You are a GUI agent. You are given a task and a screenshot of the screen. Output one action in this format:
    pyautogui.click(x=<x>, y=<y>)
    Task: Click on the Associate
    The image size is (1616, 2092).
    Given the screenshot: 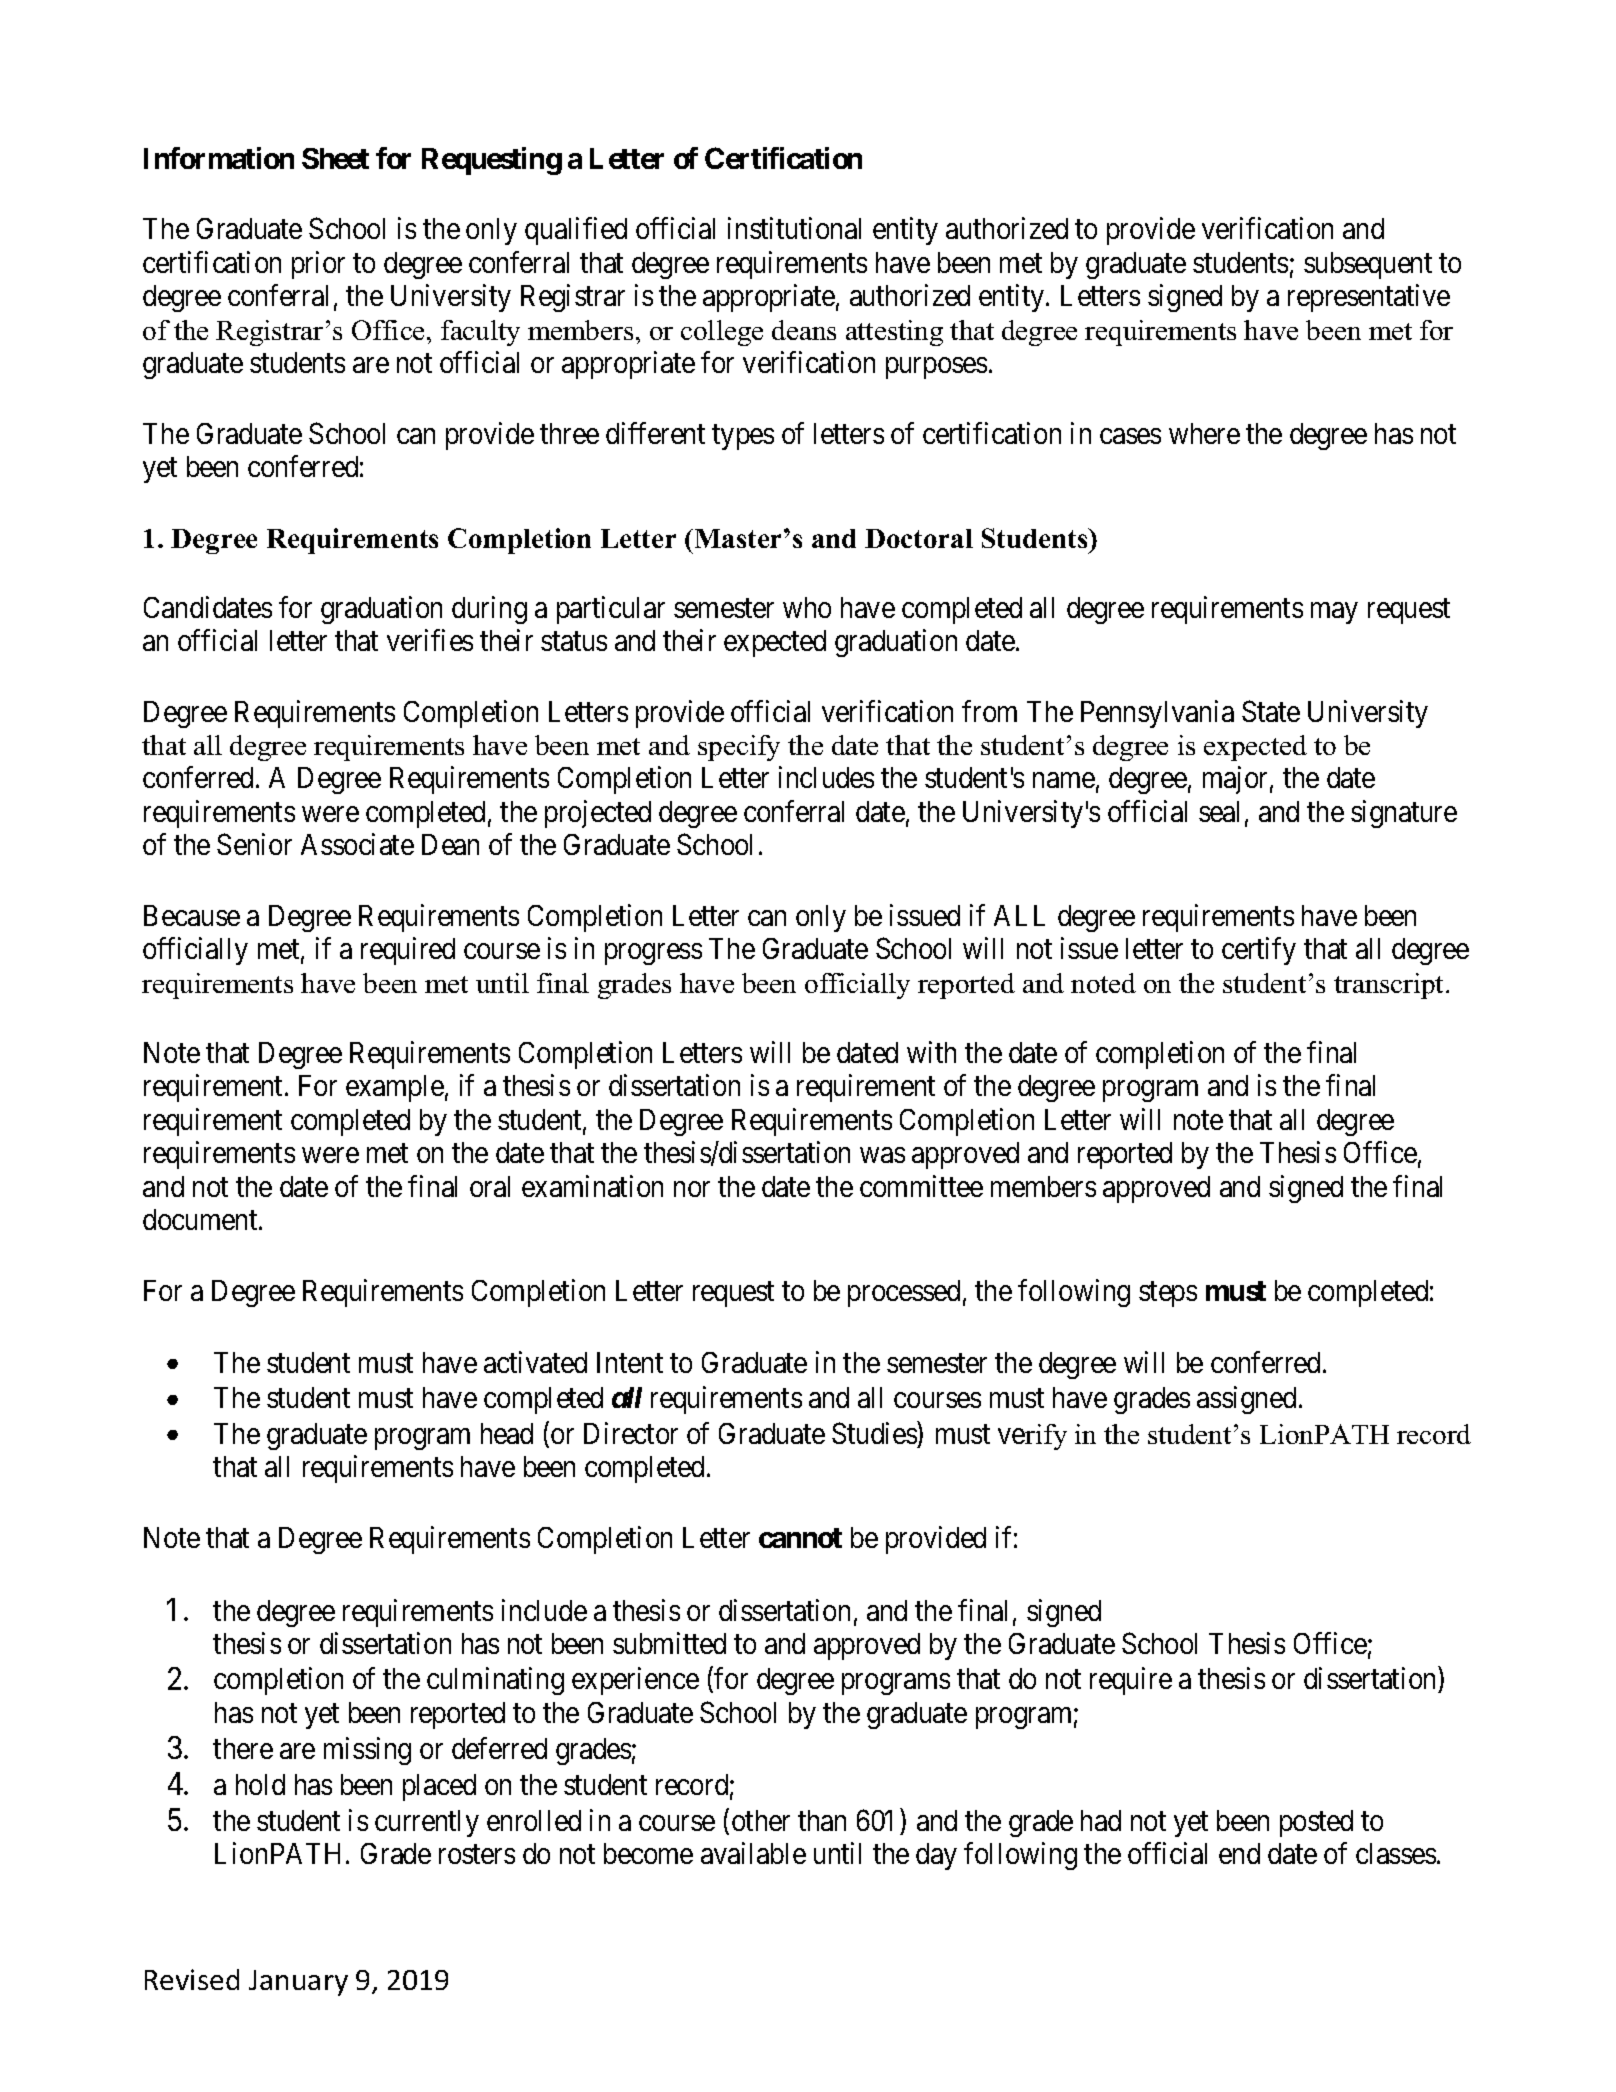 What is the action you would take?
    pyautogui.click(x=357, y=844)
